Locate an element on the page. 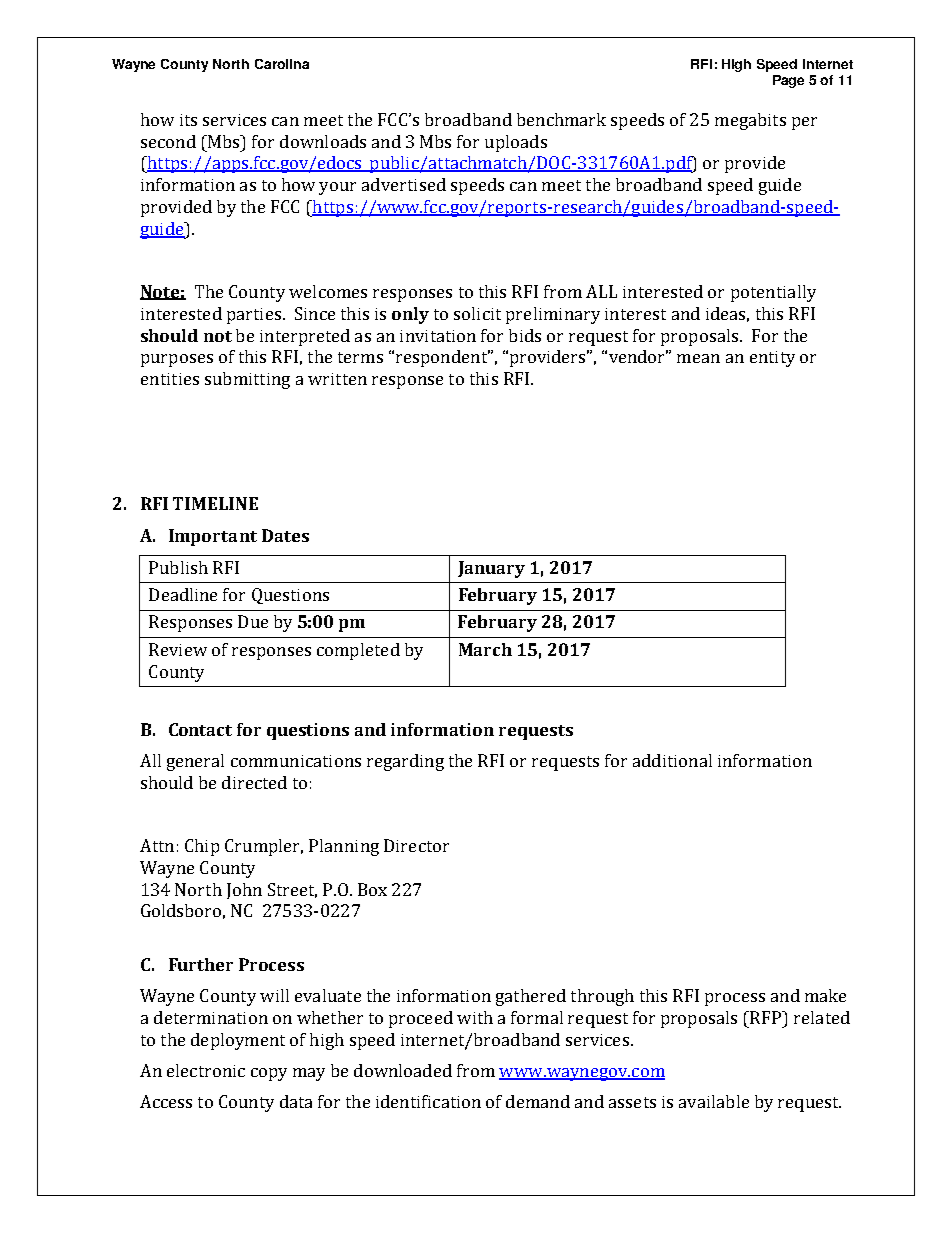 The height and width of the document is (1233, 952). additional is located at coordinates (672, 760).
